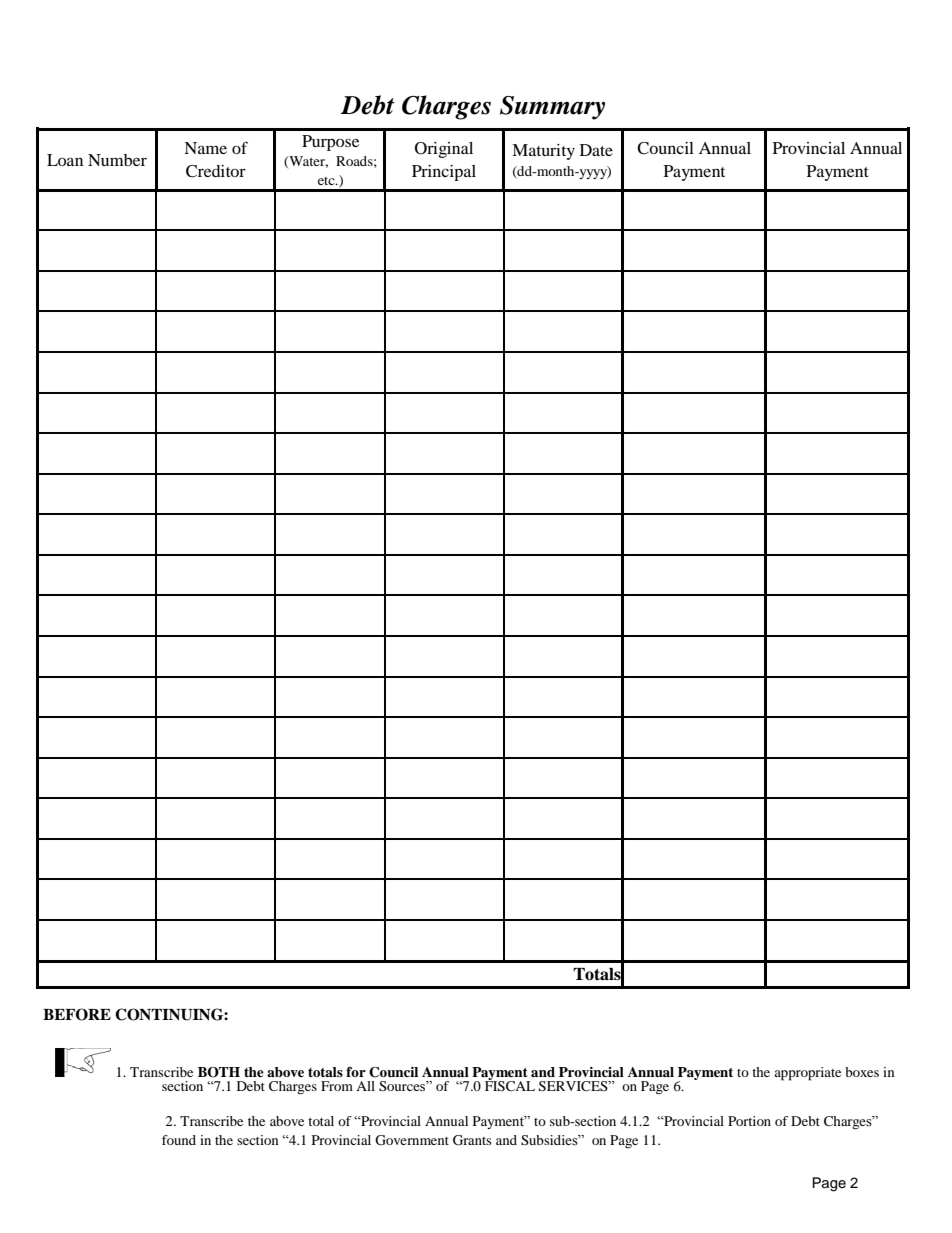 The height and width of the image is (1233, 952). Describe the element at coordinates (807, 1074) in the image. I see `appropriate` at that location.
